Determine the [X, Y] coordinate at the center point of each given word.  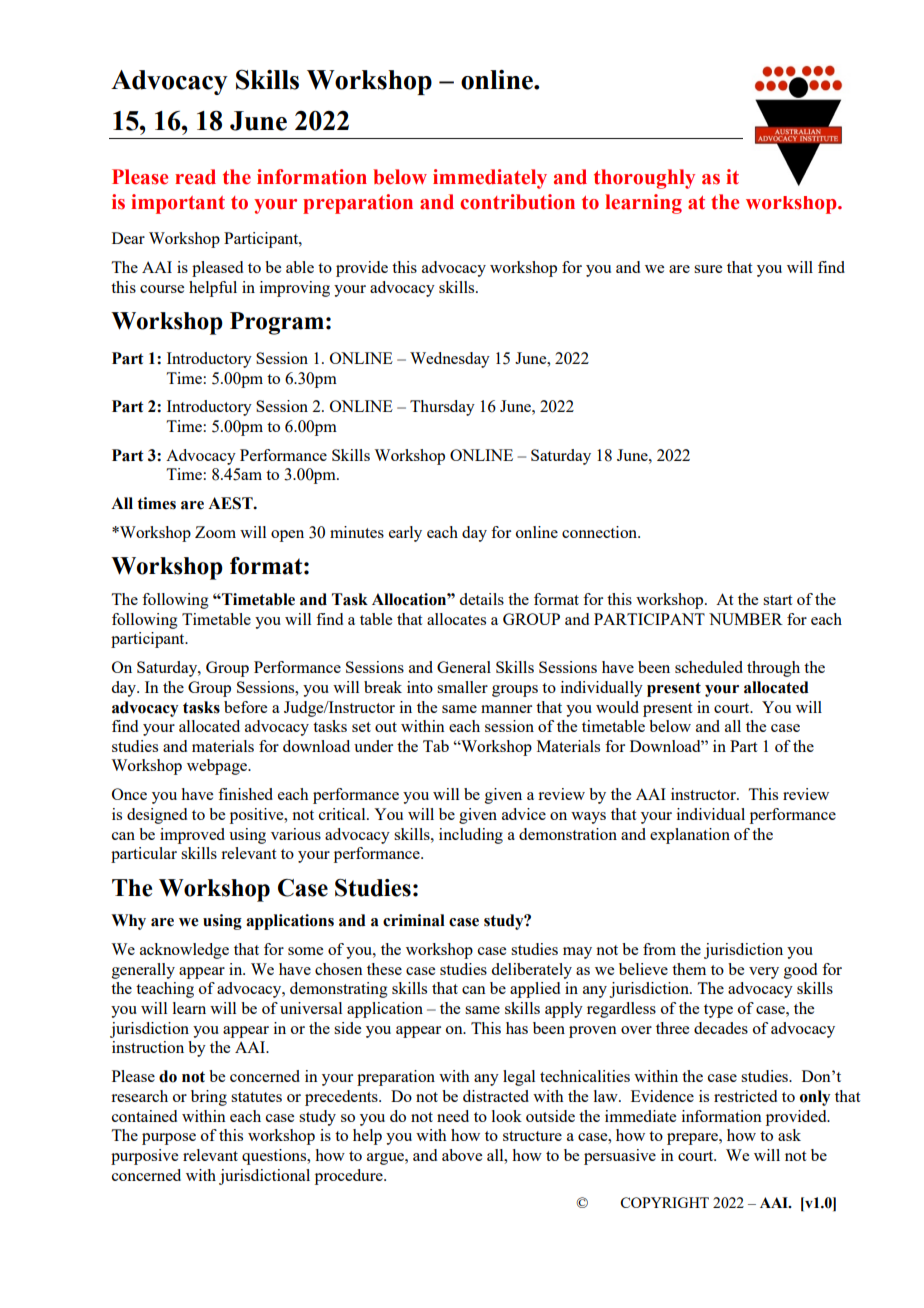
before [245, 707]
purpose [169, 1139]
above [462, 1155]
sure [708, 269]
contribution [517, 202]
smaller [462, 687]
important [178, 204]
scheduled [709, 667]
